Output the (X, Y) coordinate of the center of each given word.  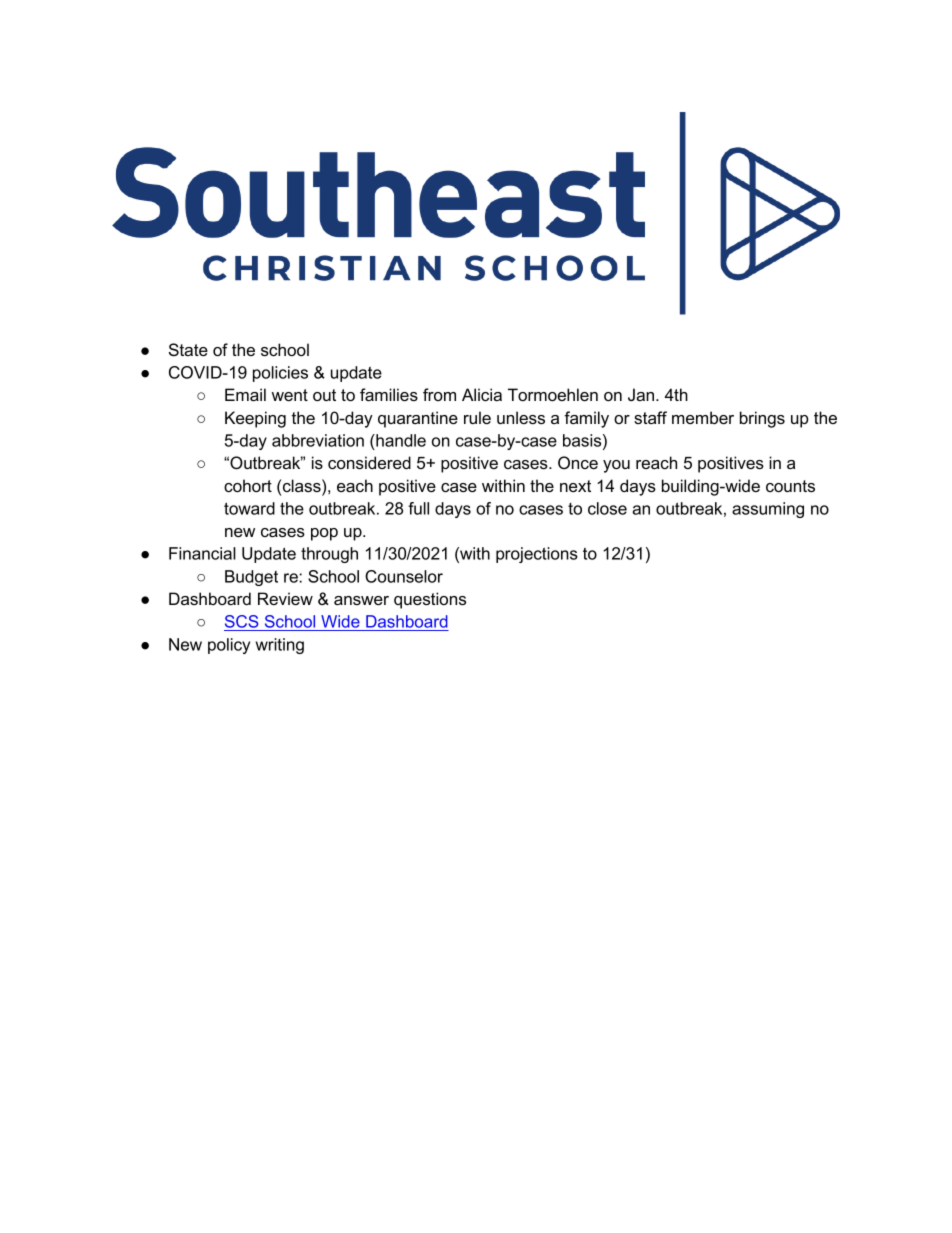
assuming (768, 510)
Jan (642, 394)
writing (280, 646)
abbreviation (318, 440)
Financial (202, 553)
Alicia (482, 394)
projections (537, 555)
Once (578, 462)
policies (280, 374)
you (616, 466)
